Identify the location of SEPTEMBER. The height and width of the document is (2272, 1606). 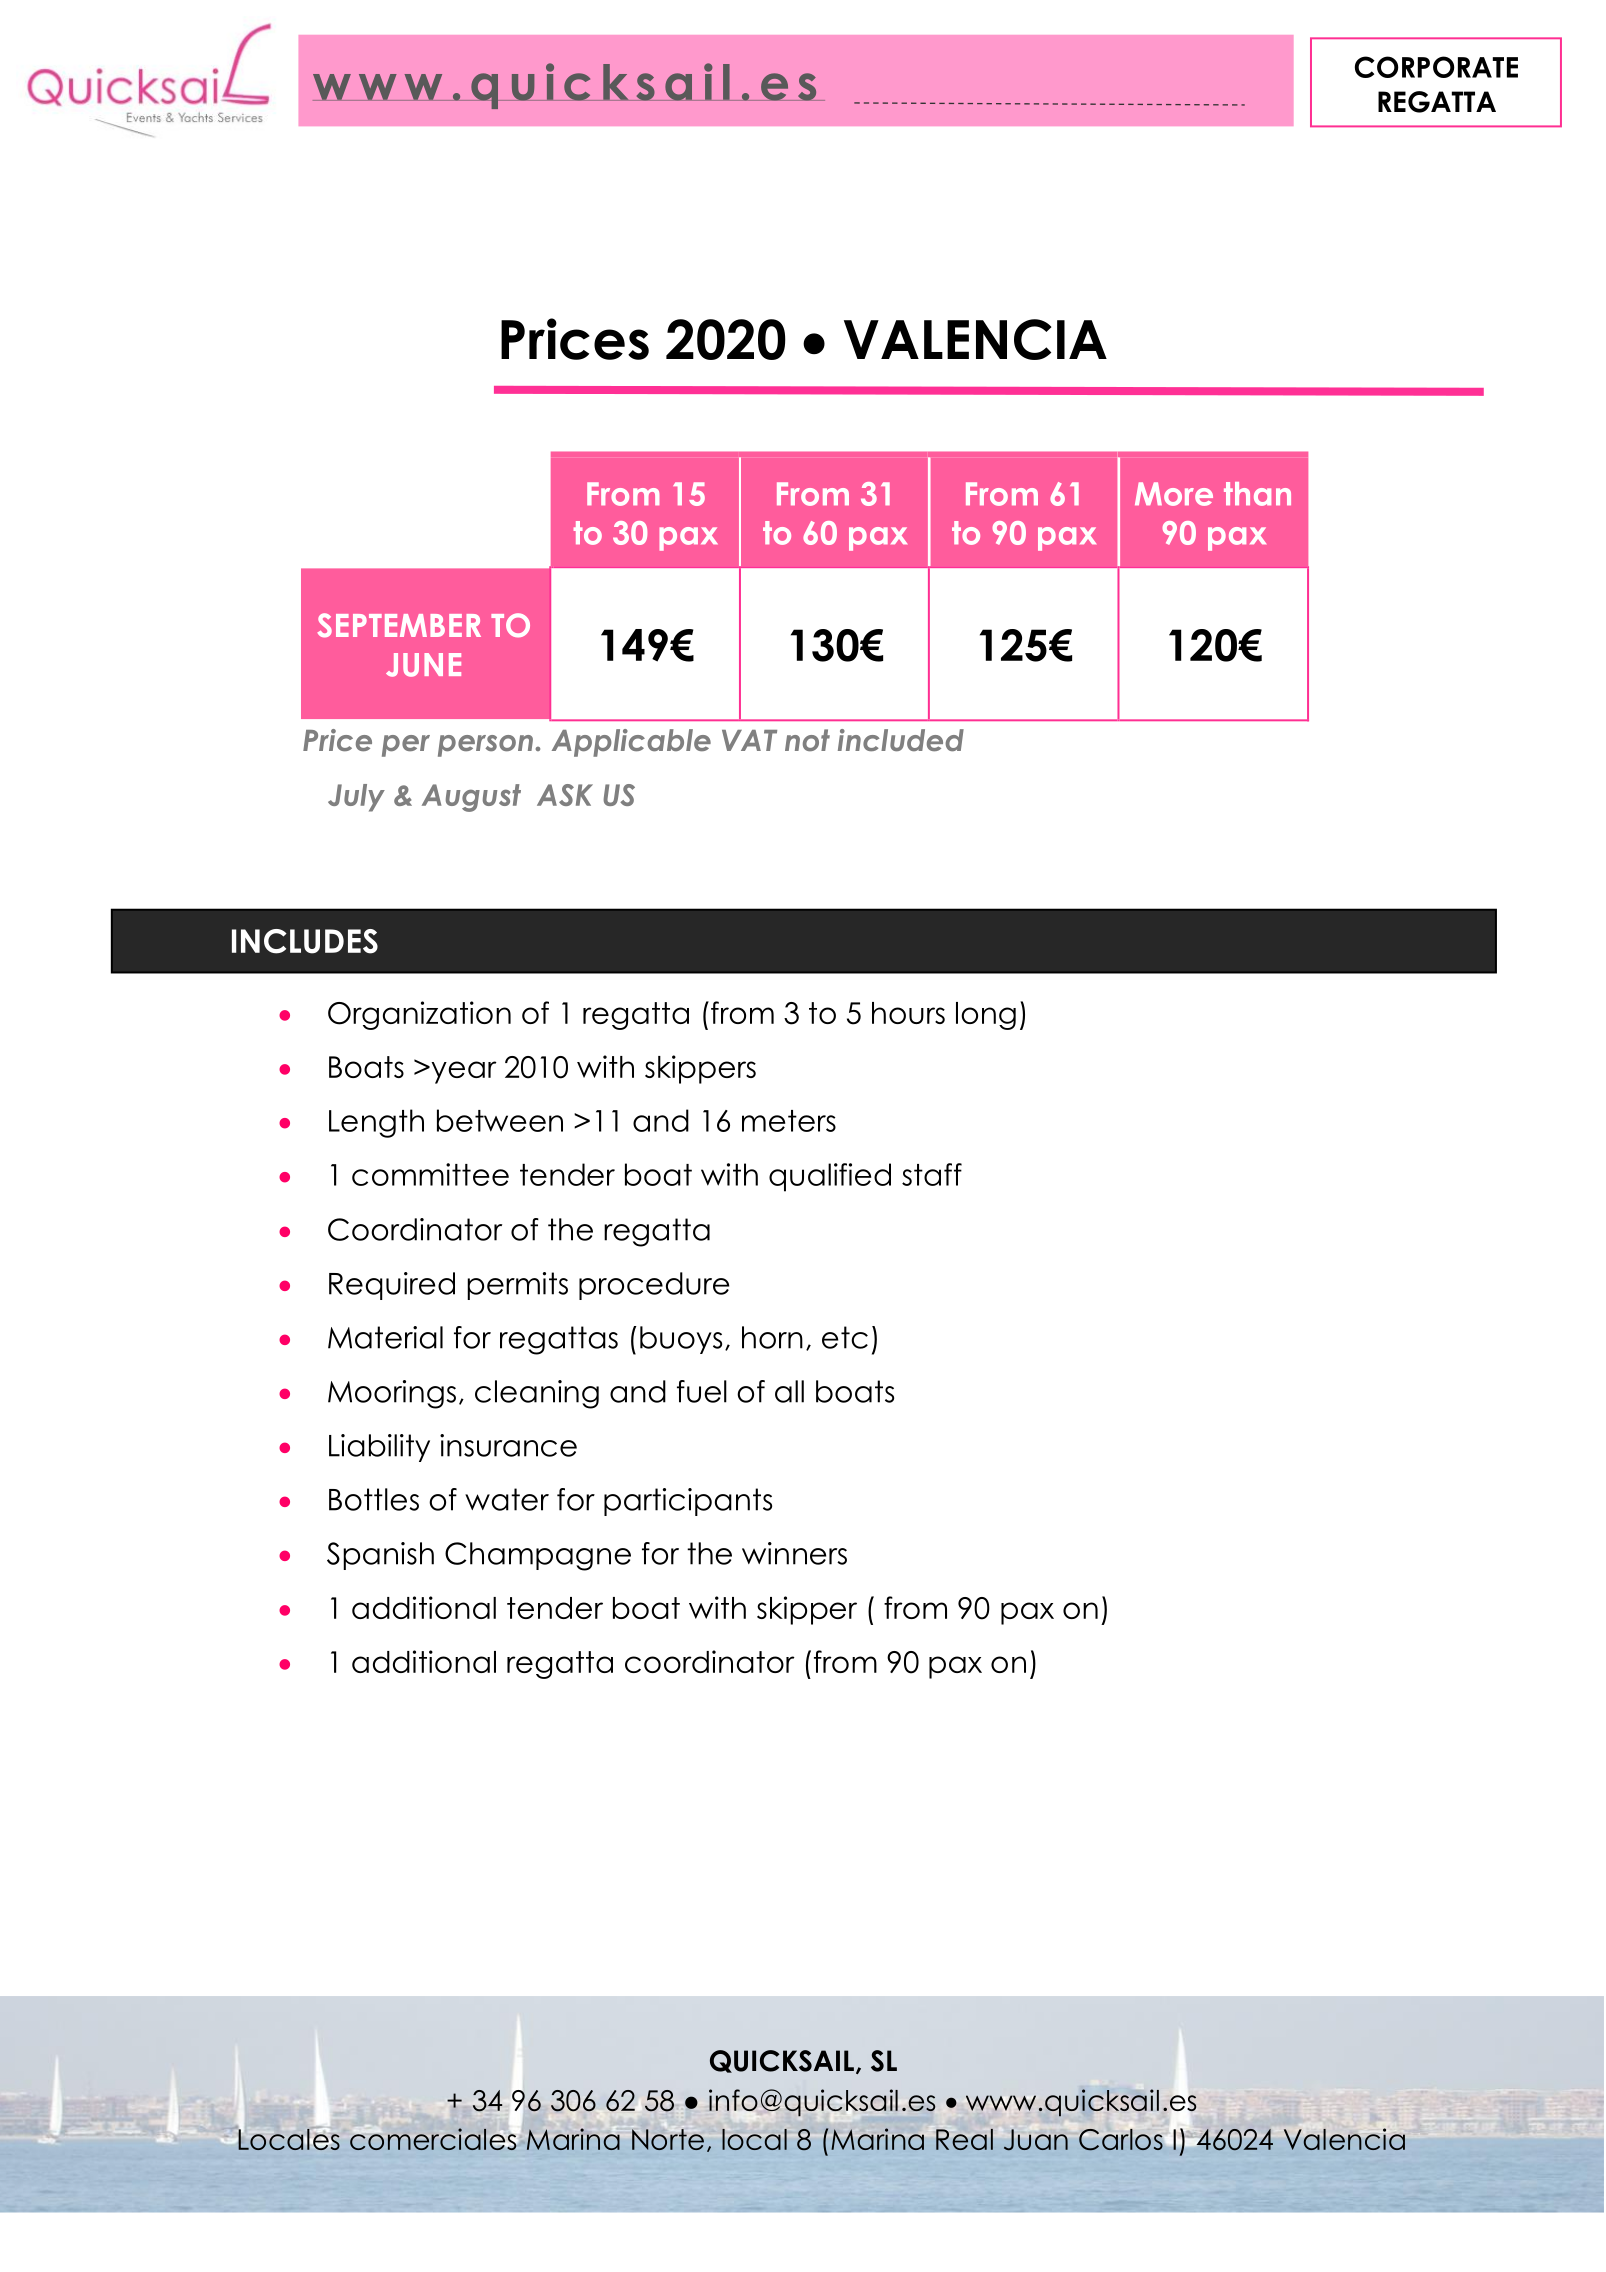
(399, 625).
